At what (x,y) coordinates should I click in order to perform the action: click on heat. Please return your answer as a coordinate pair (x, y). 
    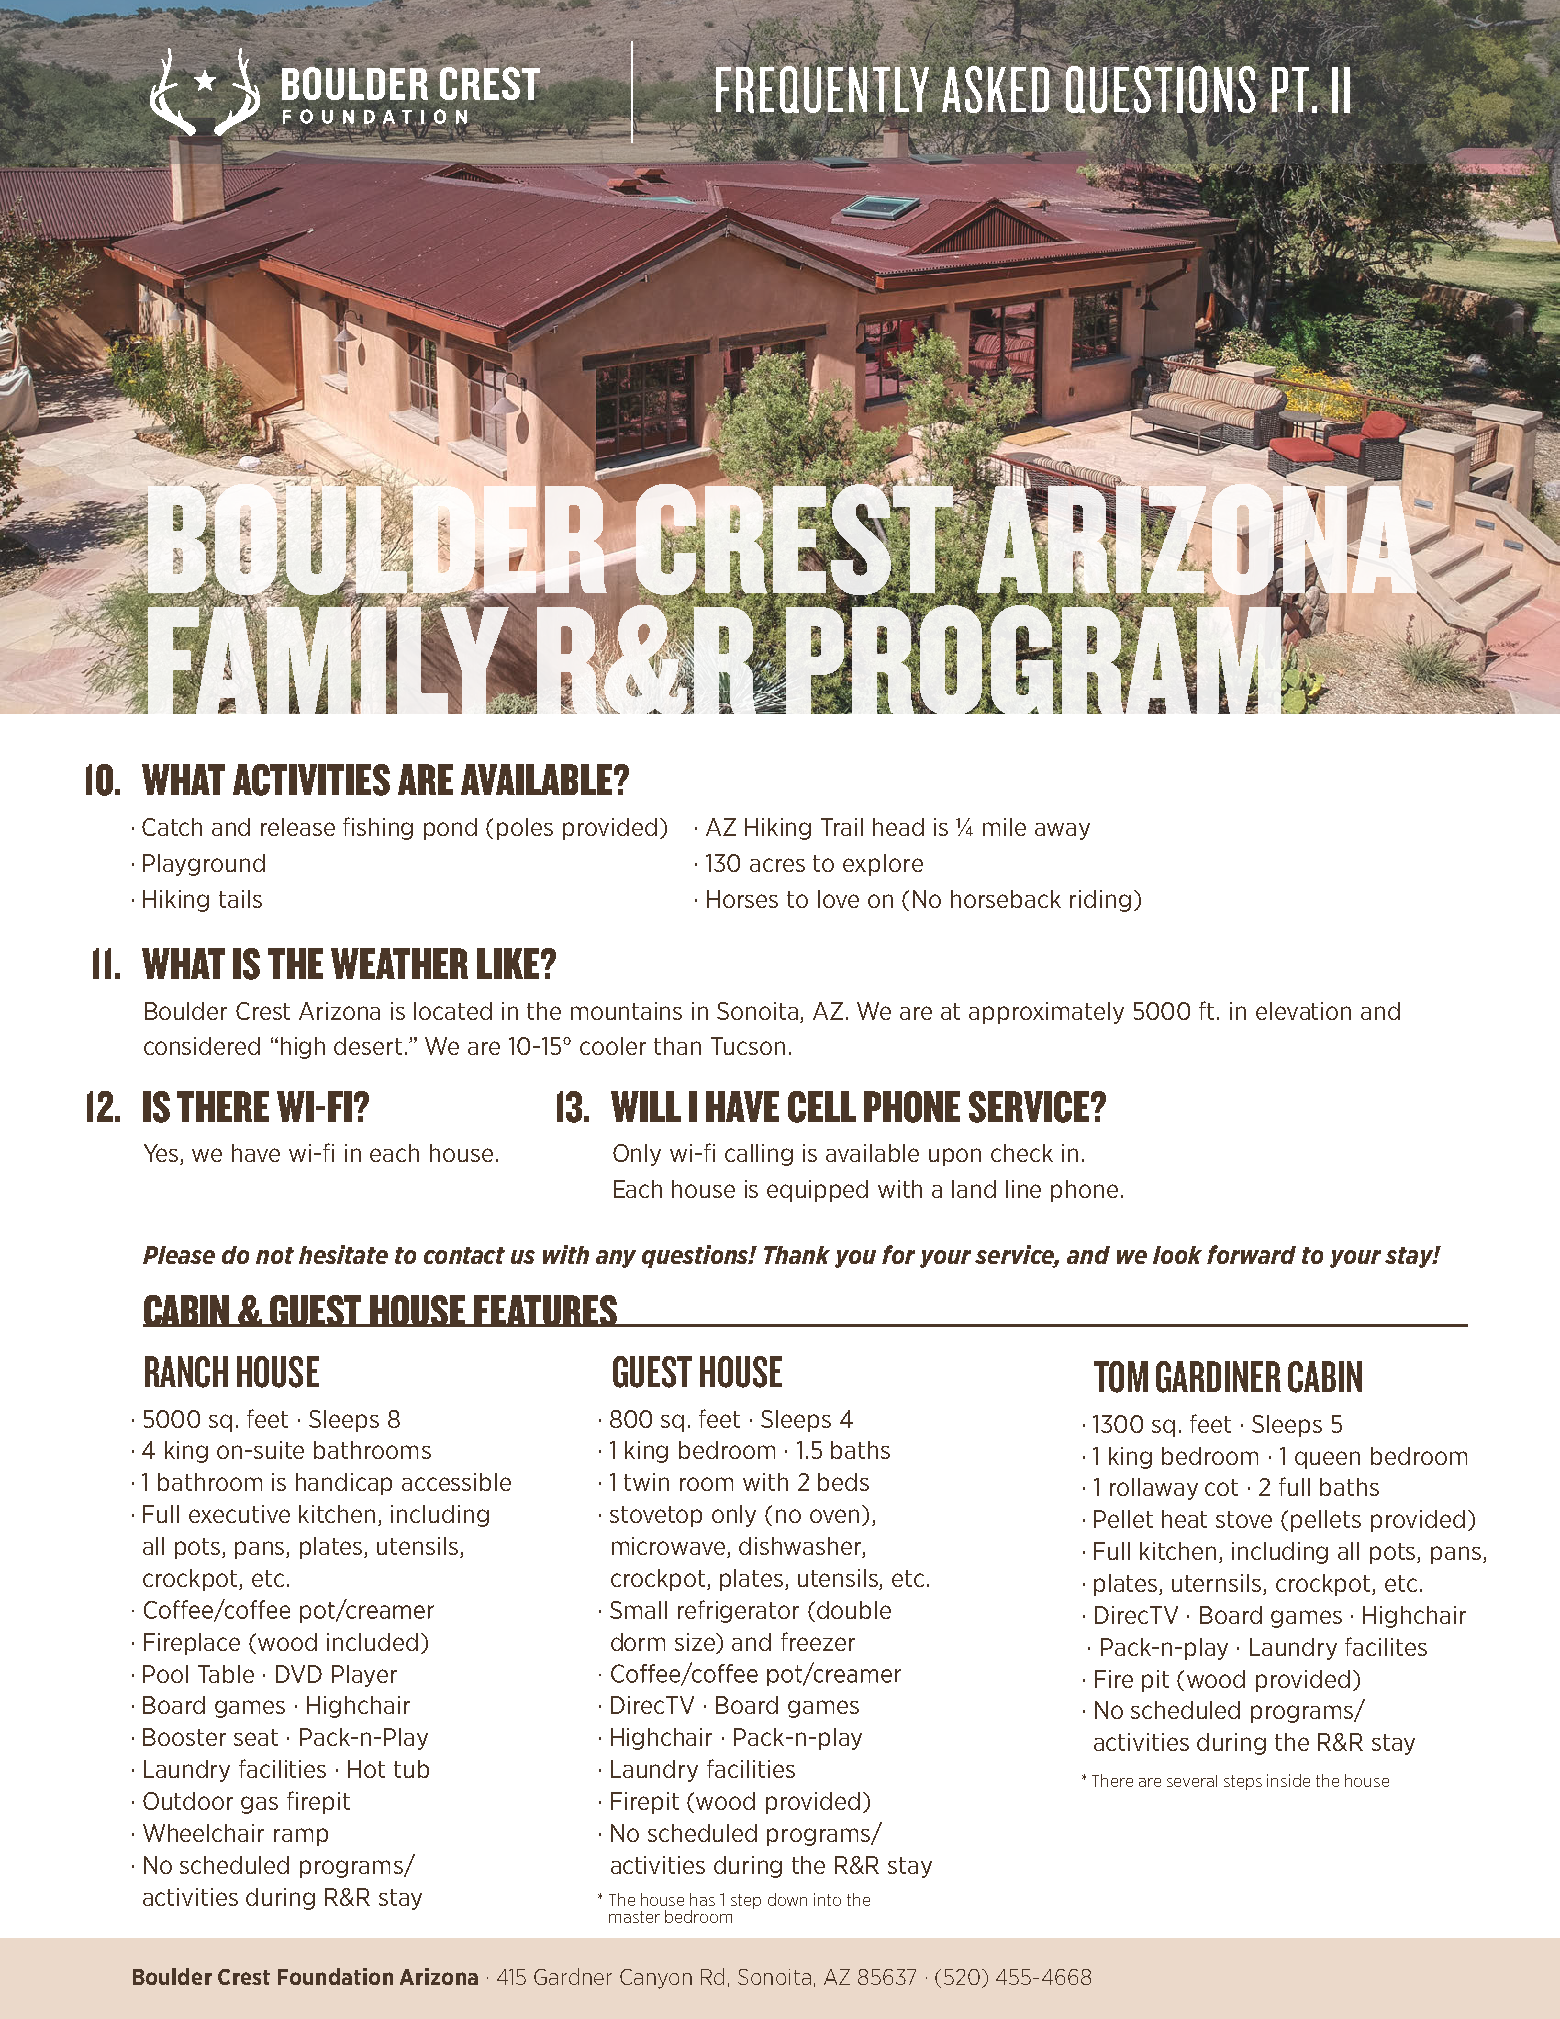
    Looking at the image, I should click on (1184, 1519).
